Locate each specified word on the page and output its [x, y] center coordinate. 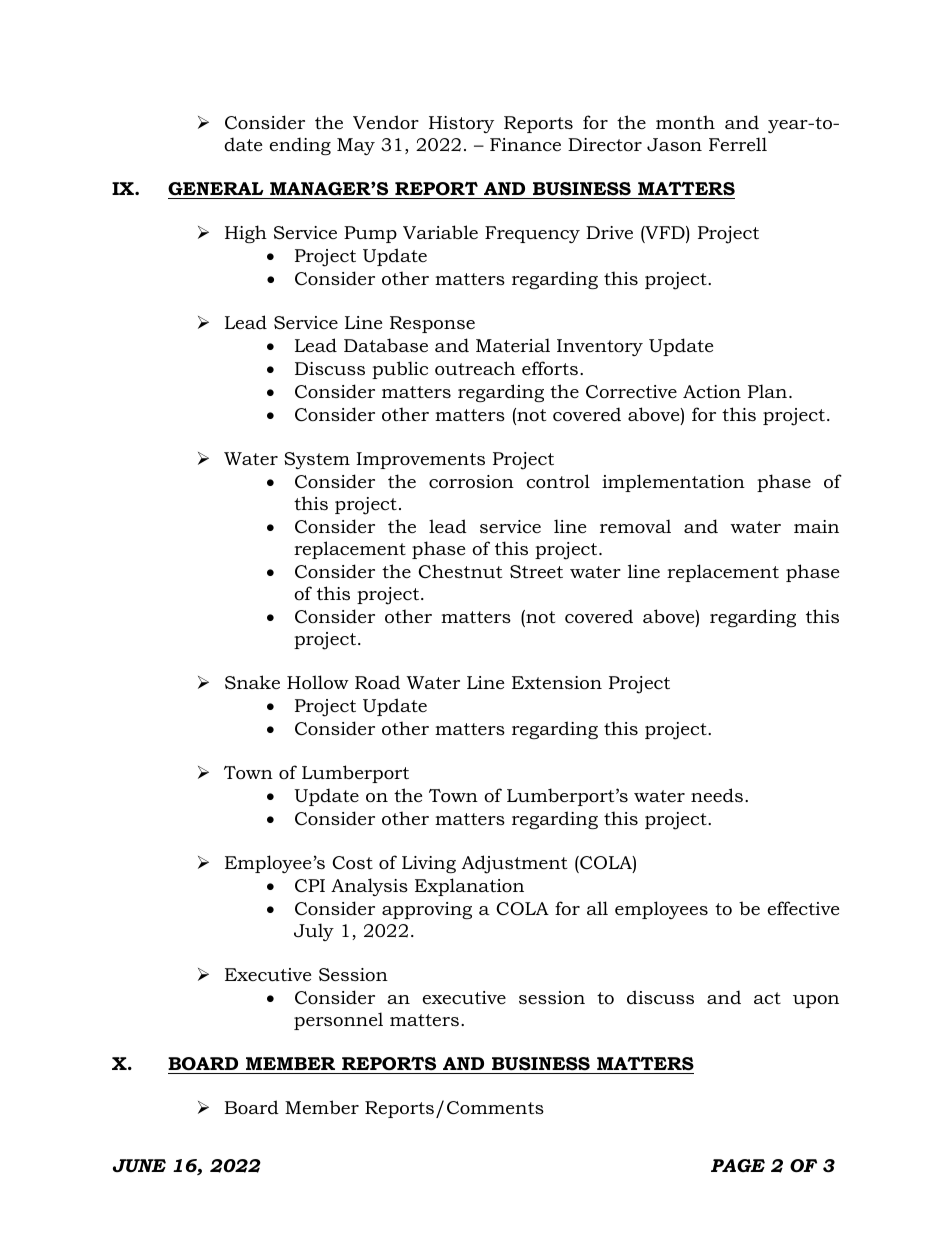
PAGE [738, 1165]
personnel [338, 1021]
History [461, 124]
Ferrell [738, 144]
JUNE [139, 1165]
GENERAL [216, 188]
